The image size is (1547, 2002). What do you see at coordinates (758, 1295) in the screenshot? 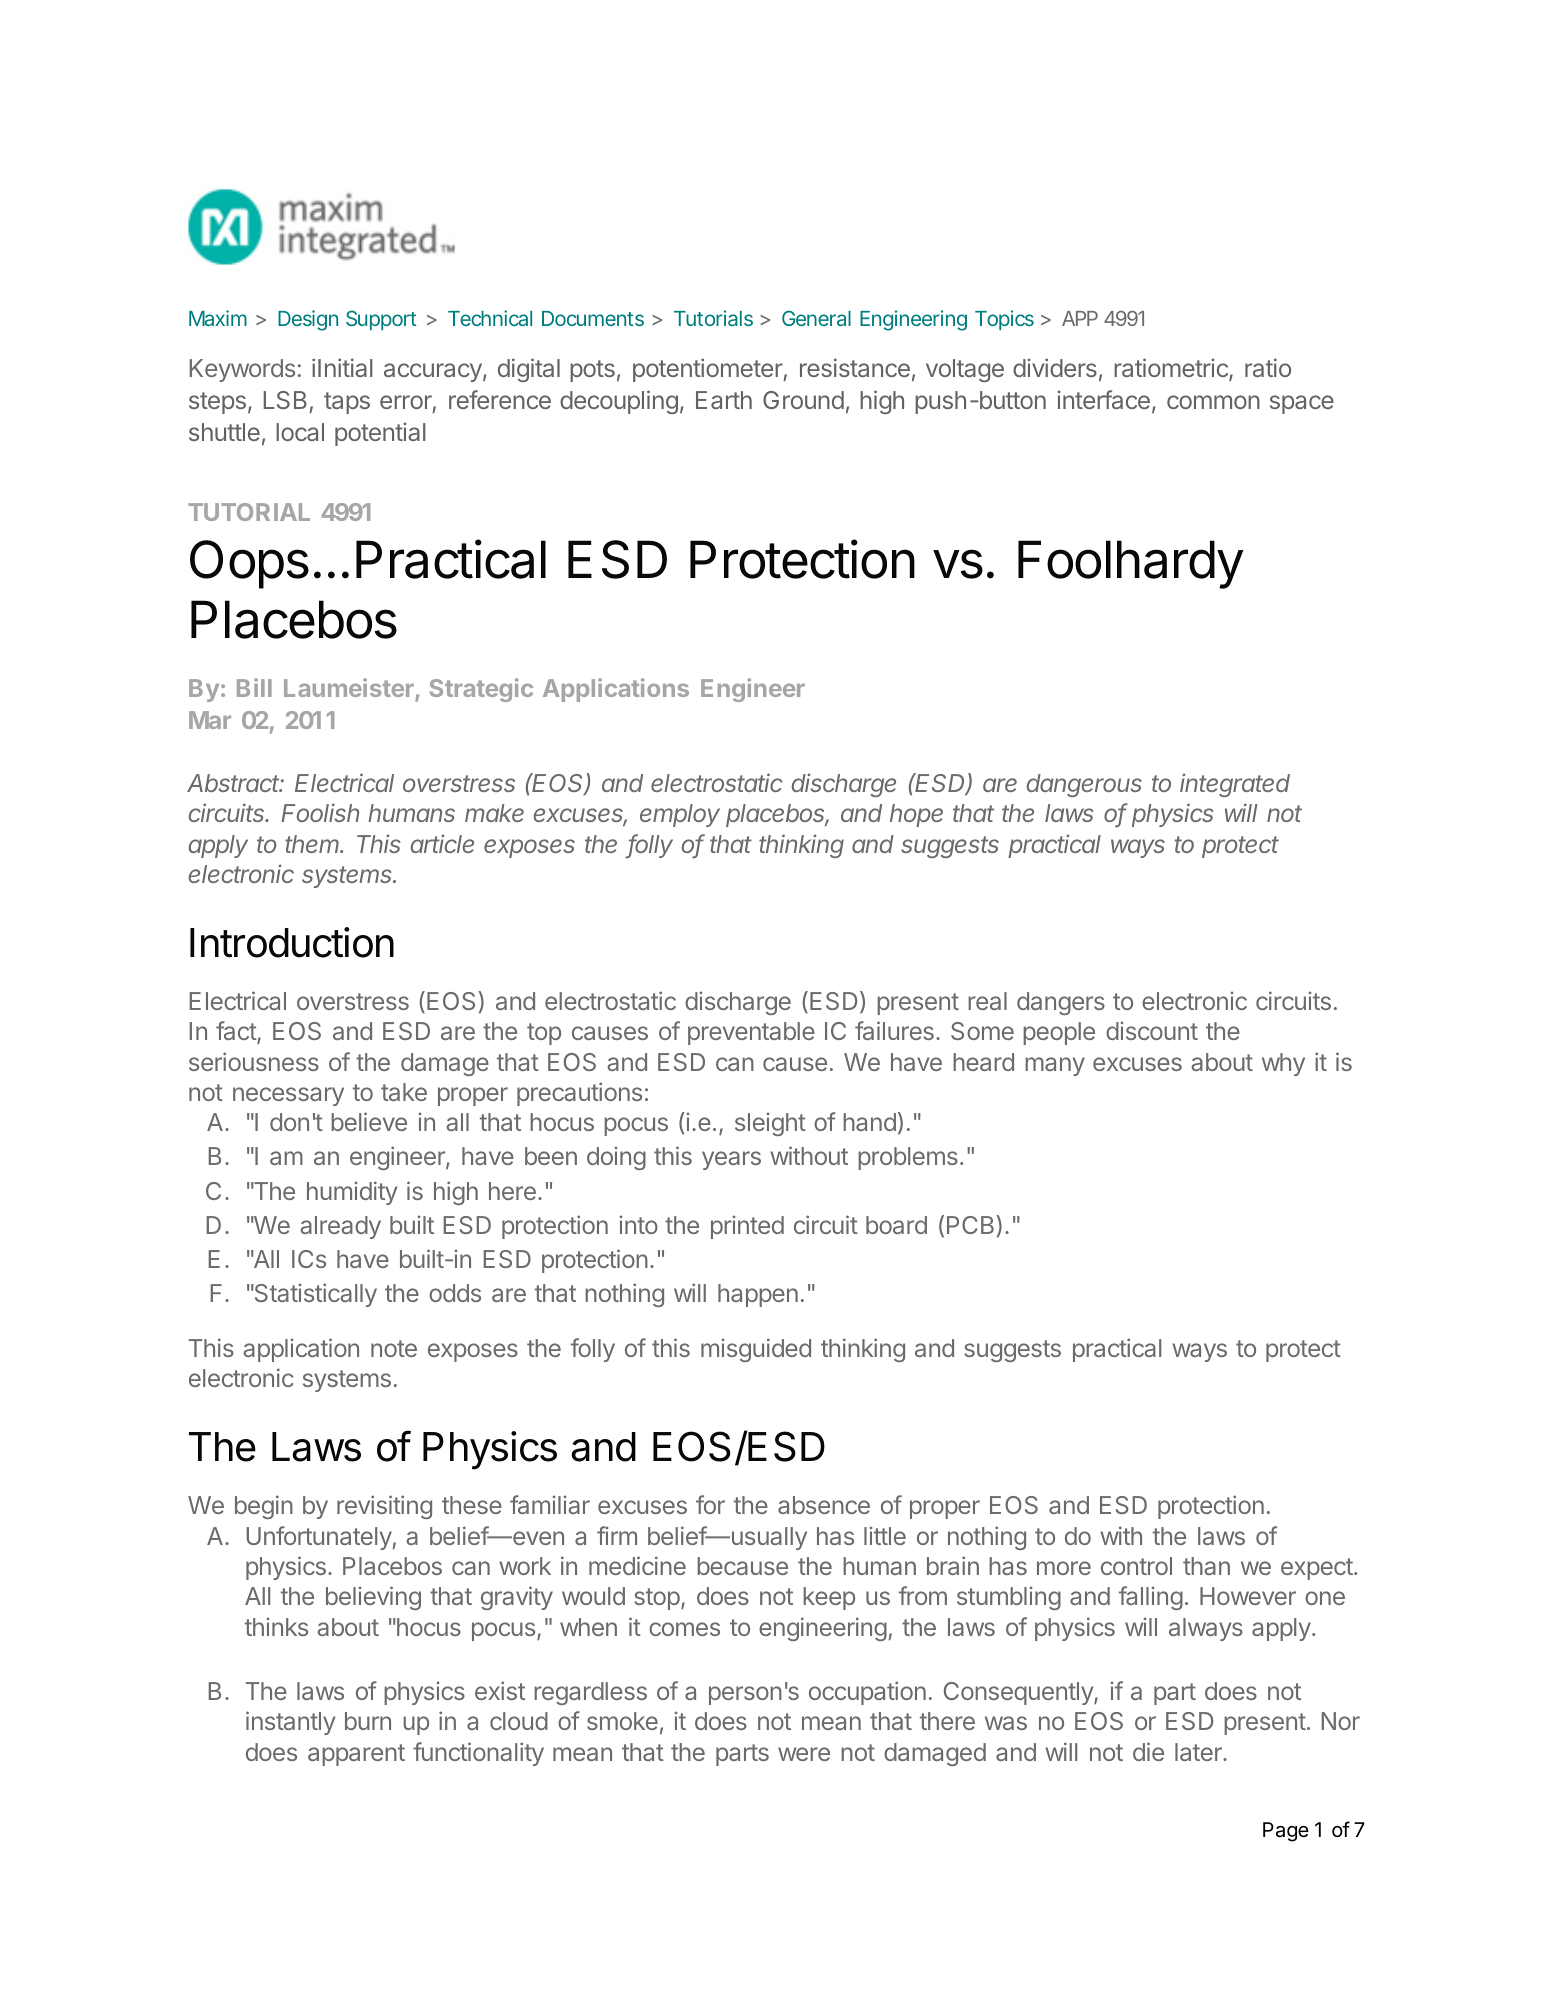
I see `happen` at bounding box center [758, 1295].
